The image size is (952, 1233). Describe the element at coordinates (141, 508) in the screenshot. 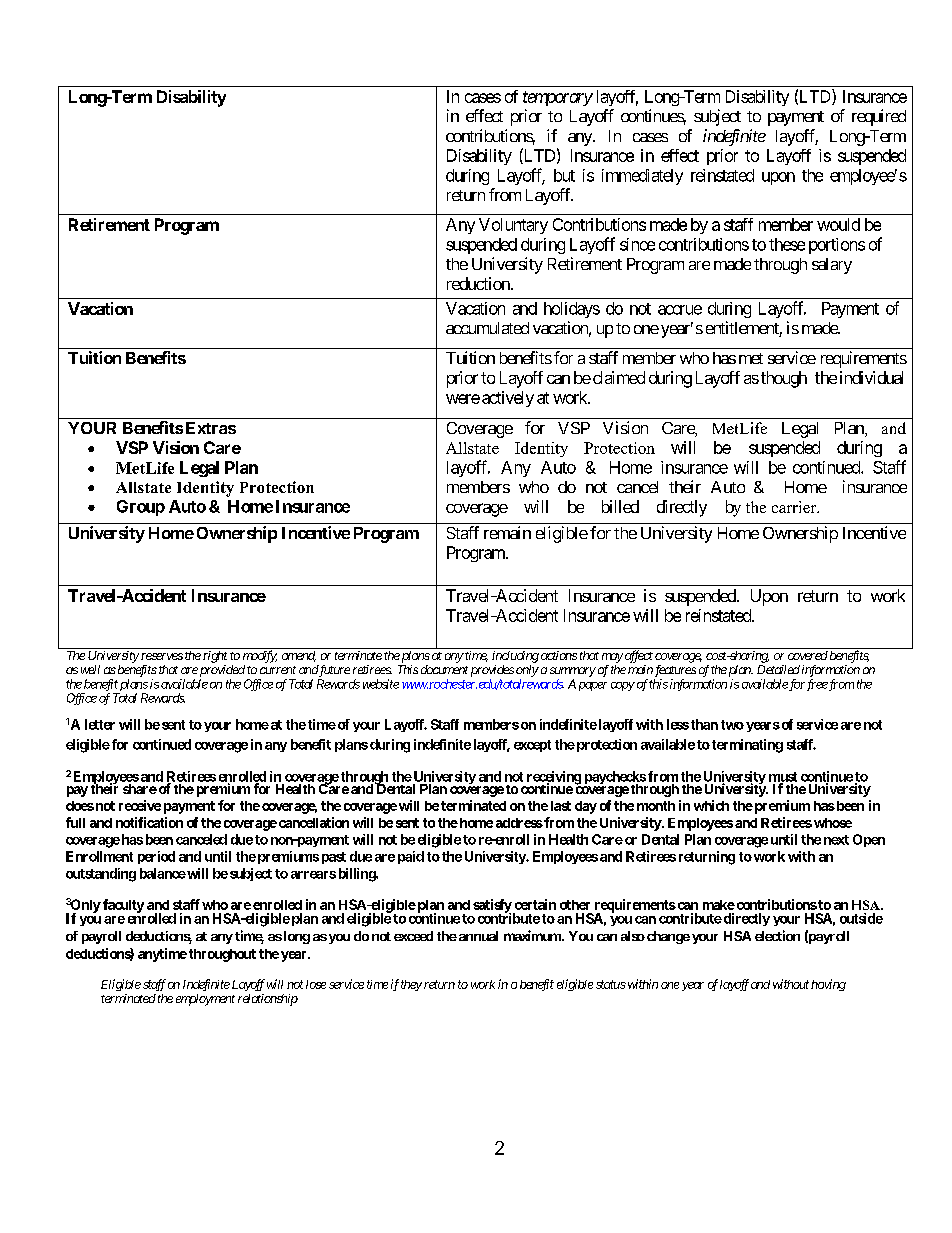

I see `Group` at that location.
